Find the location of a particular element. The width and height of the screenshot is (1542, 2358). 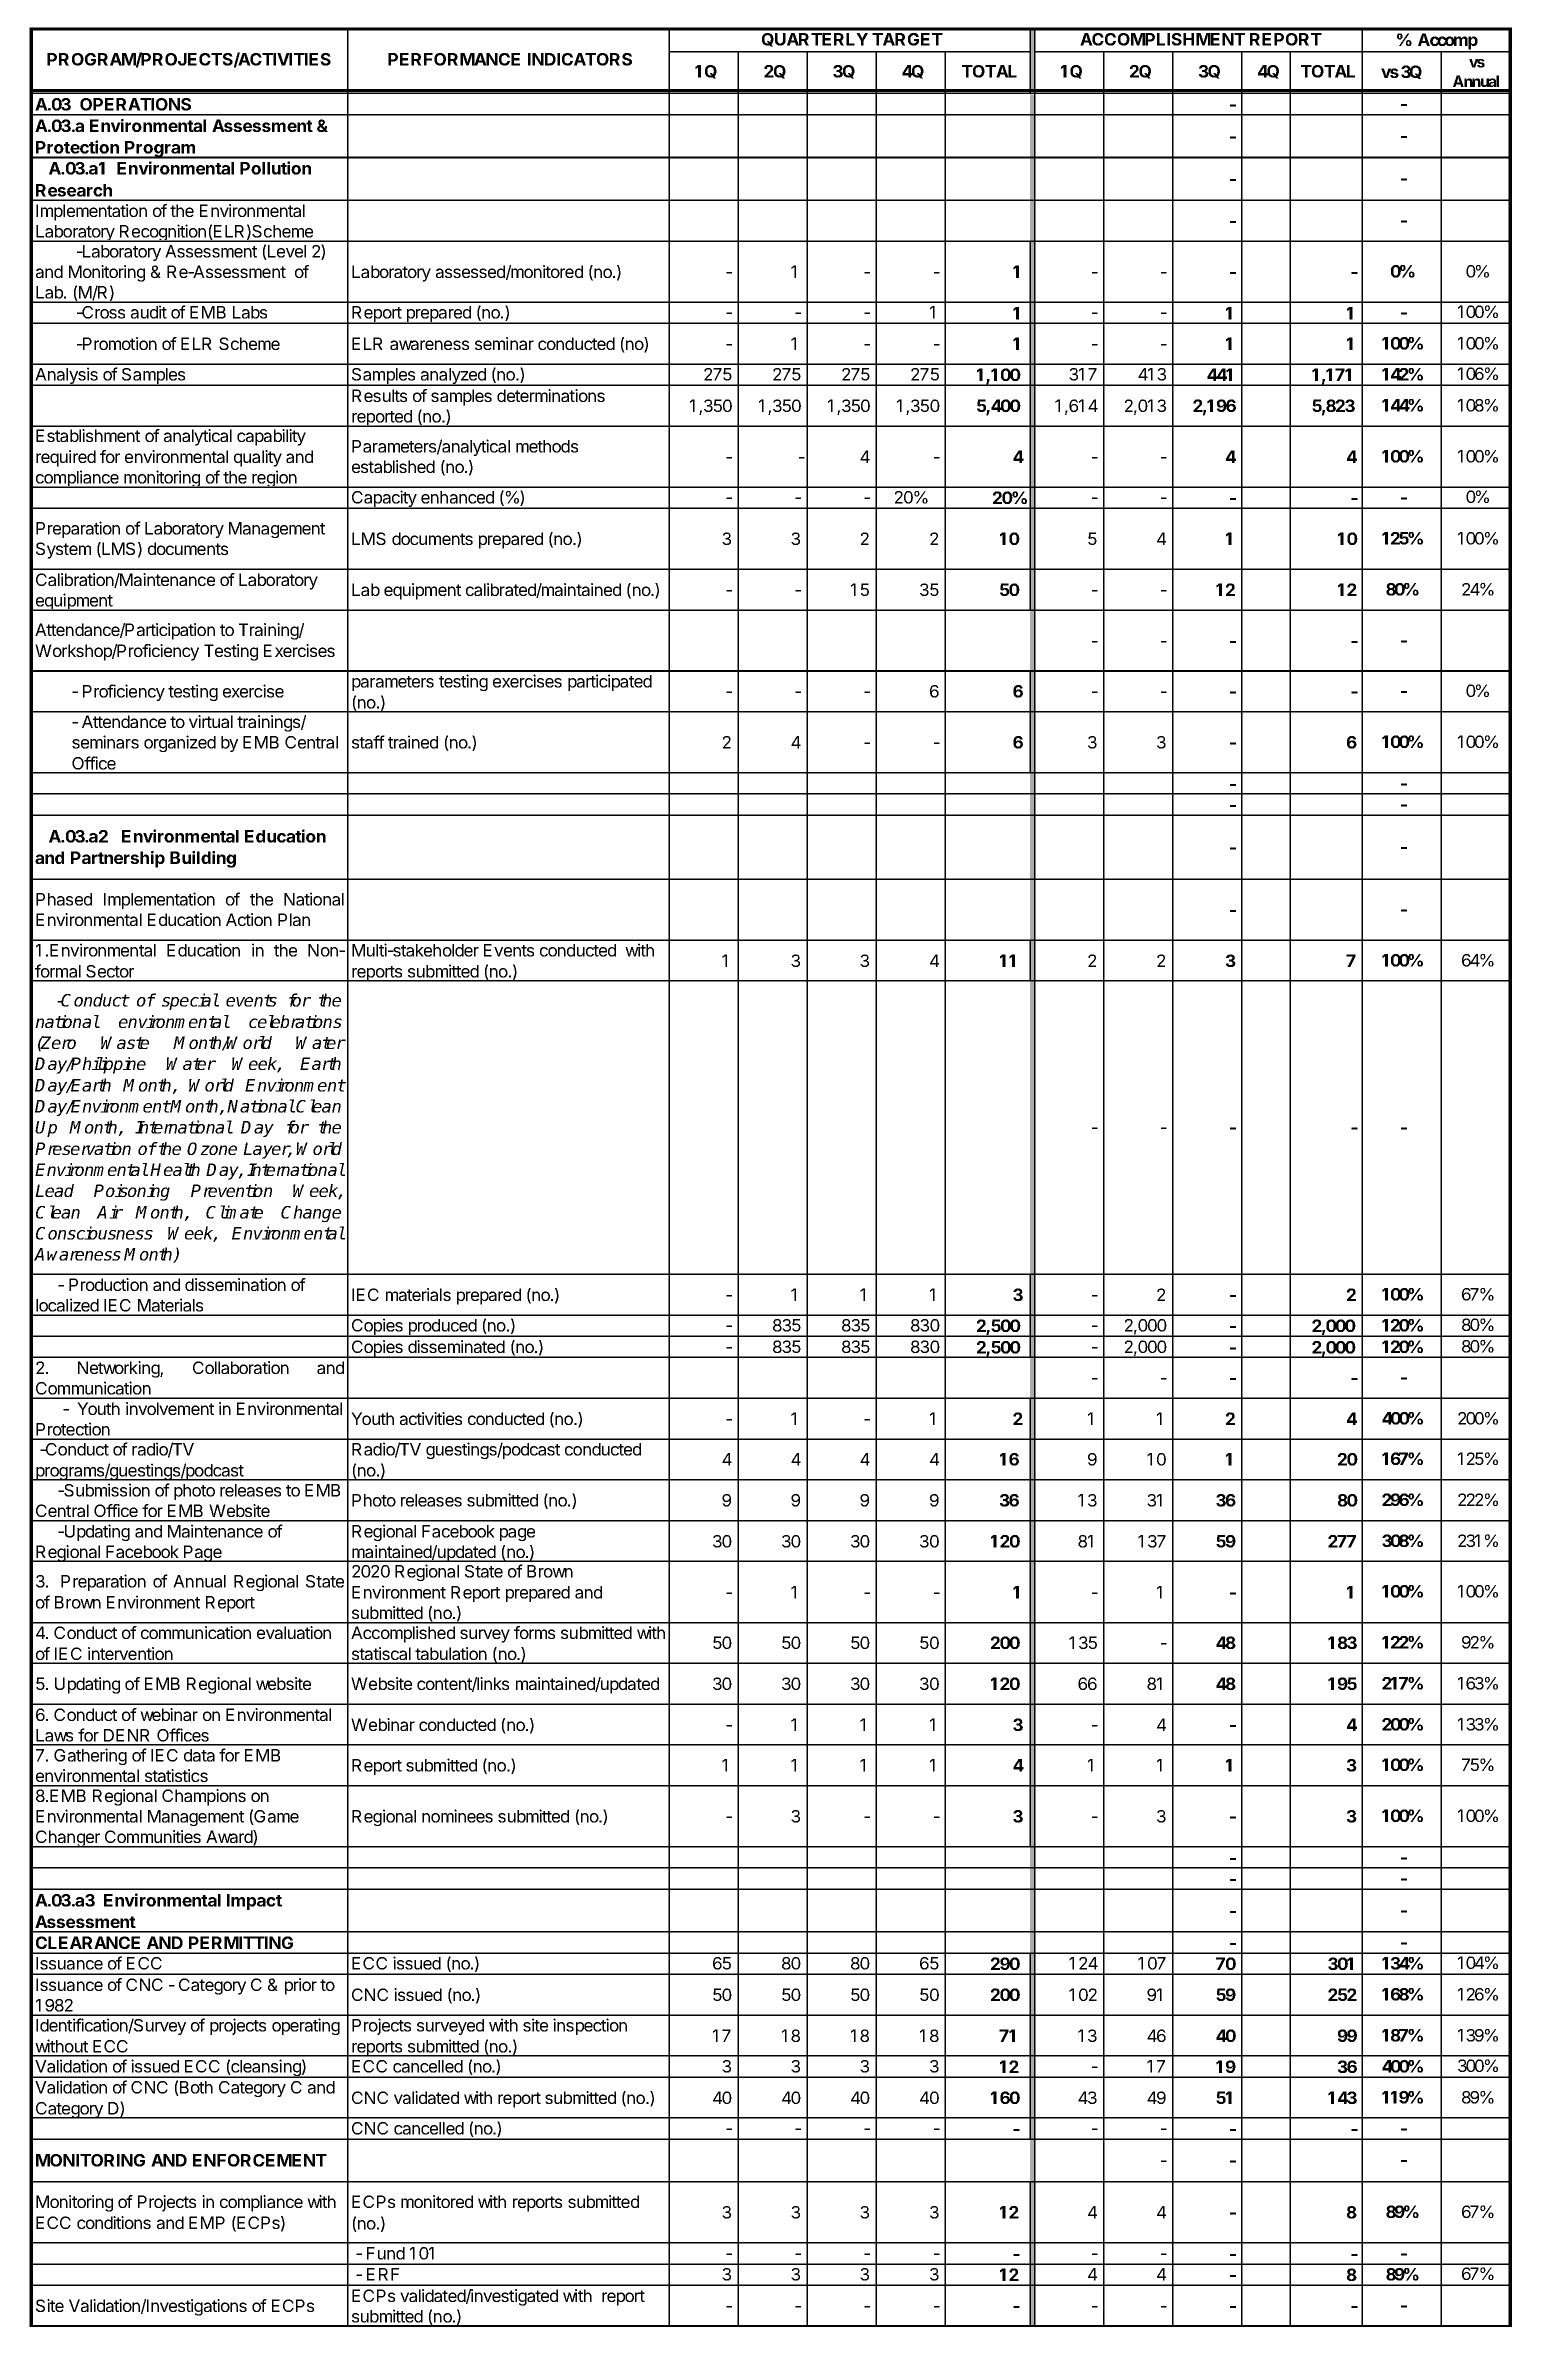

Collaboration is located at coordinates (241, 1367).
